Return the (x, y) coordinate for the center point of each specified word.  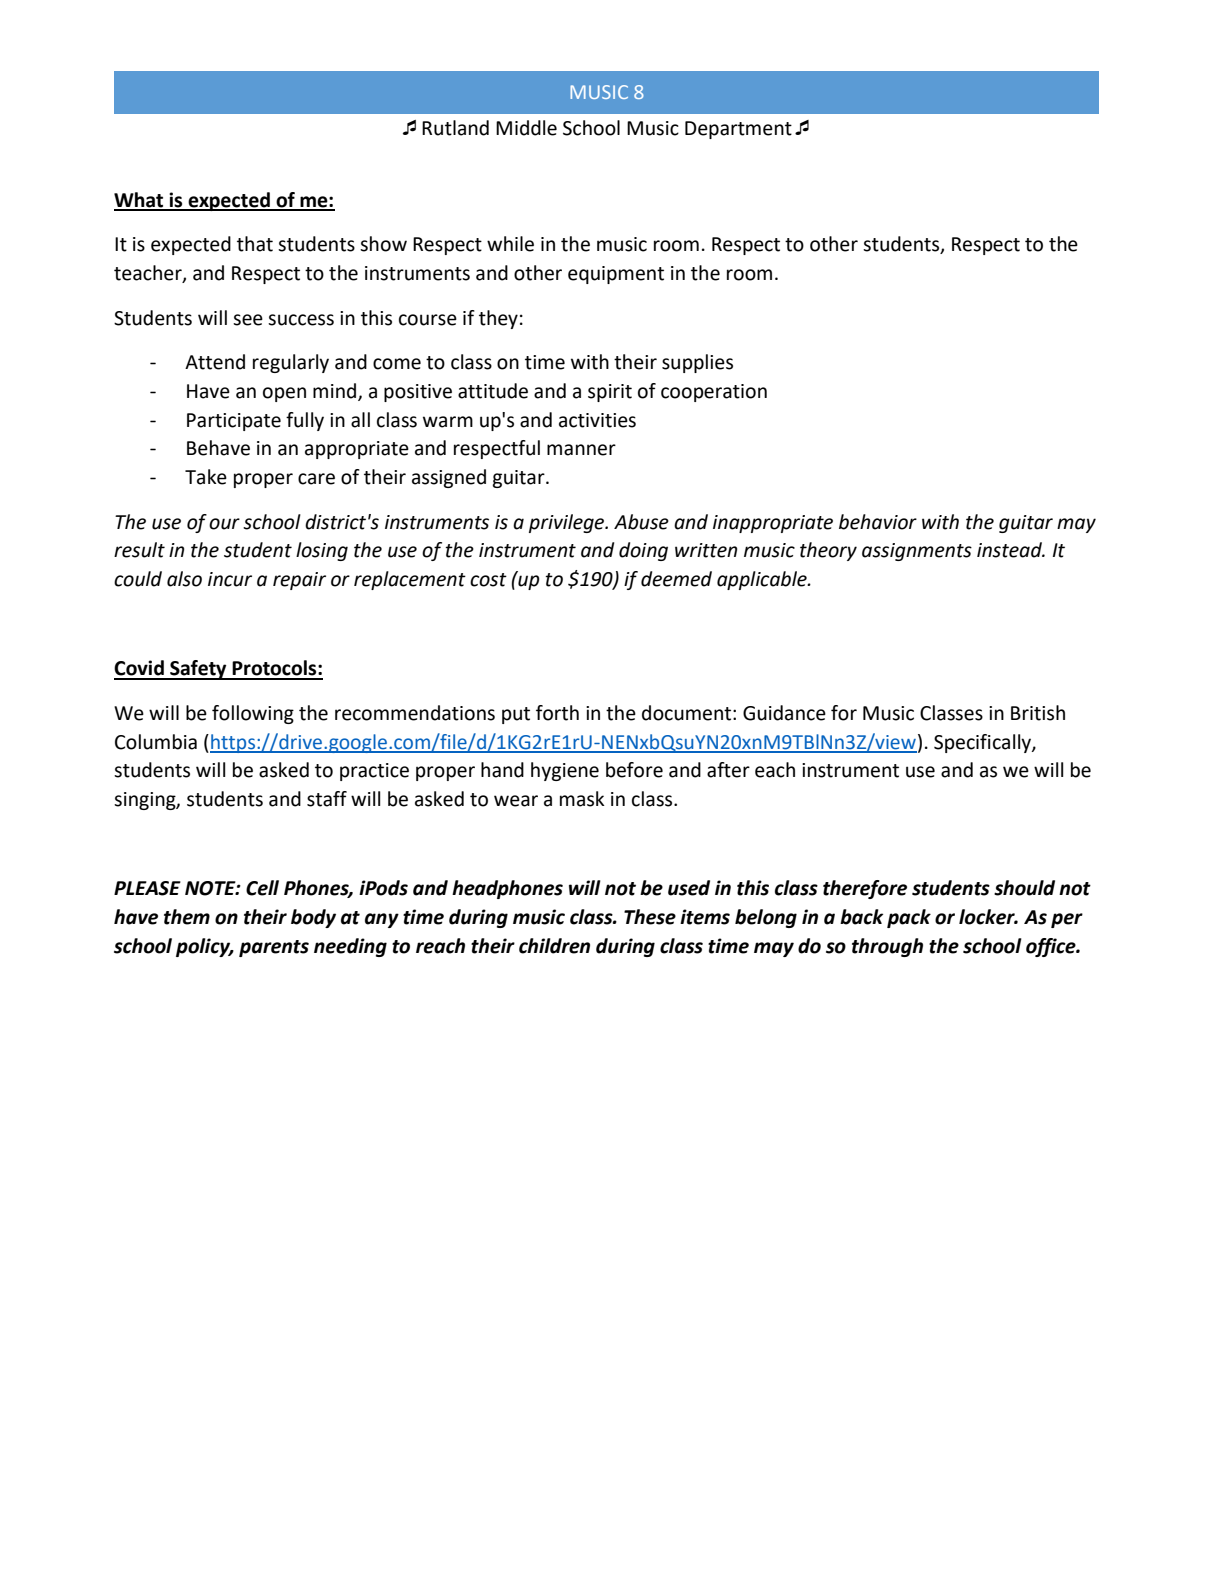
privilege (568, 523)
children (554, 946)
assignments (917, 552)
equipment (616, 275)
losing (322, 551)
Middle (526, 128)
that (255, 244)
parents (274, 948)
